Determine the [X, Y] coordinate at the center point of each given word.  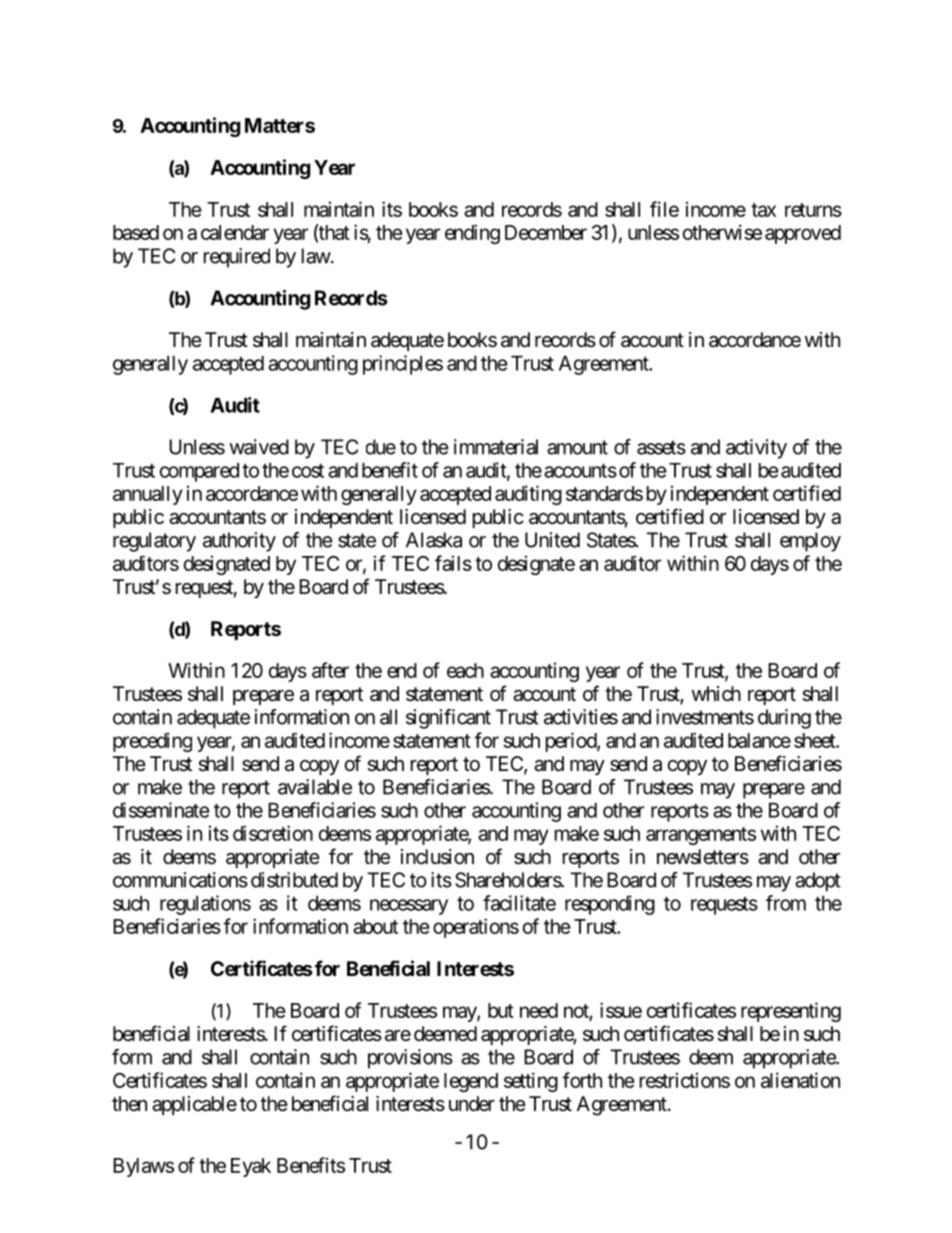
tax [763, 210]
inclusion [437, 857]
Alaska [434, 540]
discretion [273, 833]
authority [239, 542]
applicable [194, 1105]
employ [810, 542]
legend [471, 1082]
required [237, 258]
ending [472, 234]
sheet [815, 740]
